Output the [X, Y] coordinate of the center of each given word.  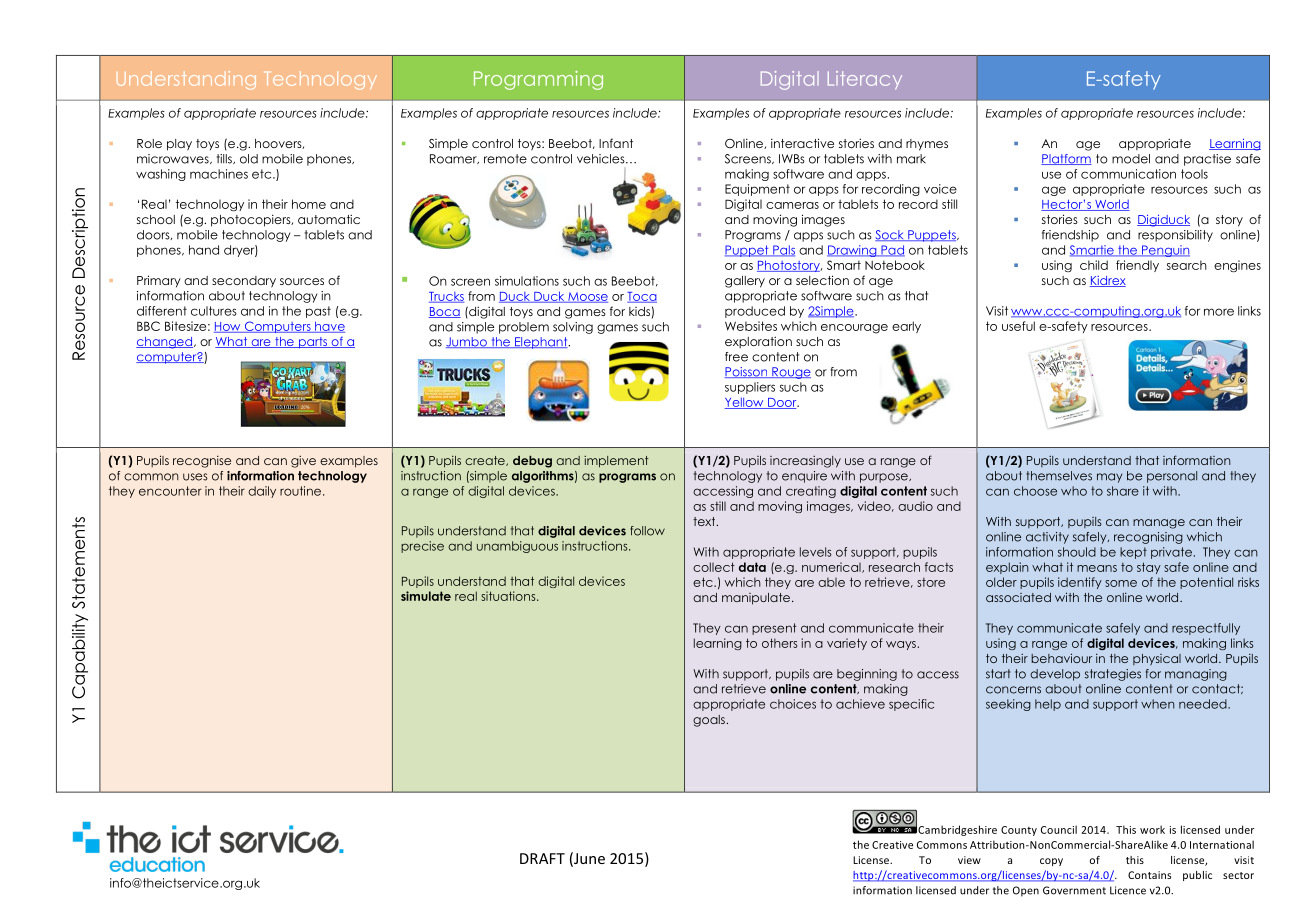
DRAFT [542, 858]
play [179, 145]
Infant [616, 143]
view [969, 860]
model [1131, 159]
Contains [1149, 875]
